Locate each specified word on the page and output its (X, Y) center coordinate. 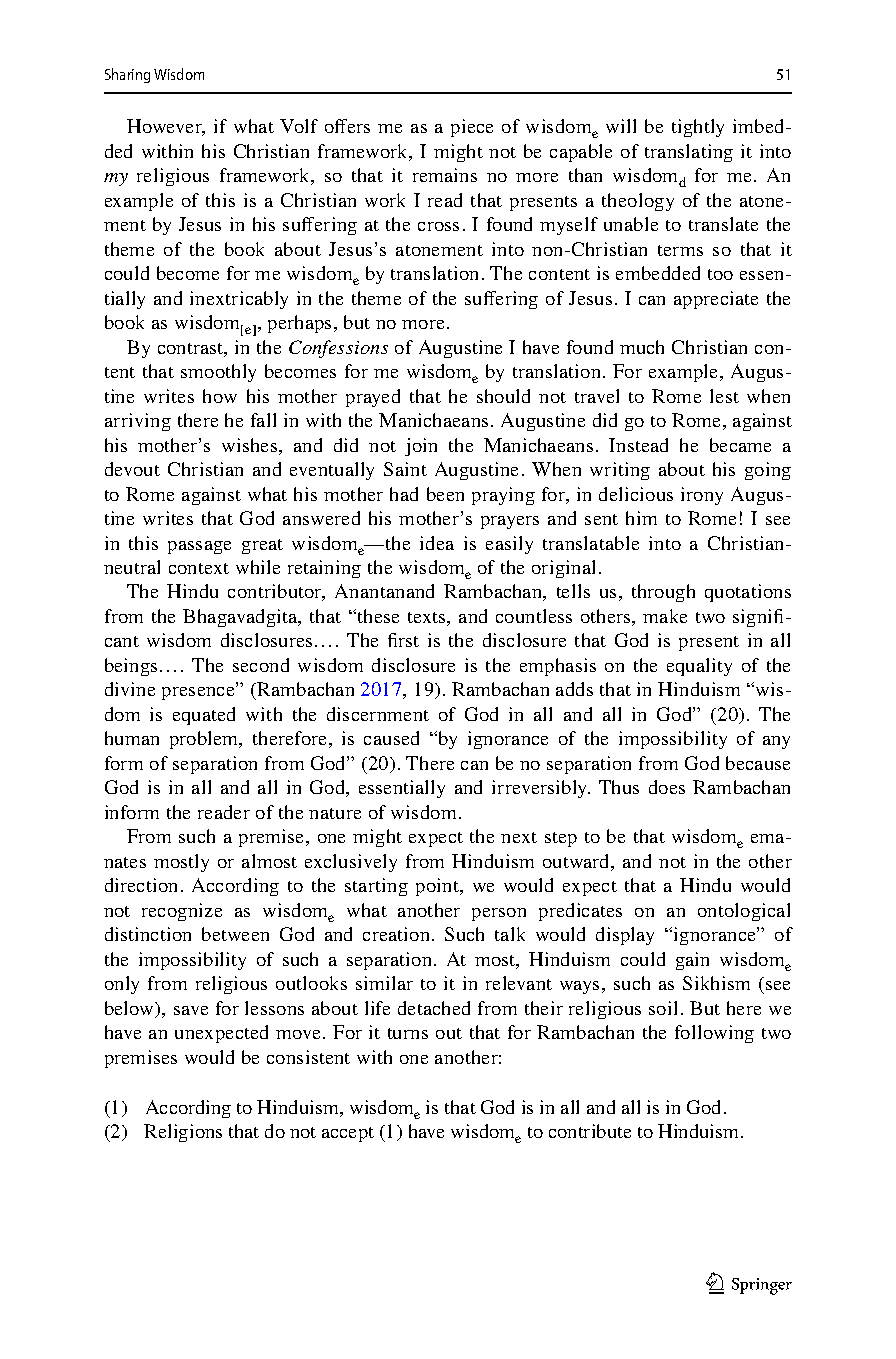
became (740, 445)
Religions (183, 1133)
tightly (698, 128)
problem (205, 740)
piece (472, 128)
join (421, 447)
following (714, 1034)
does (667, 787)
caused (391, 738)
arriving (138, 422)
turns (408, 1033)
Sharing (127, 75)
